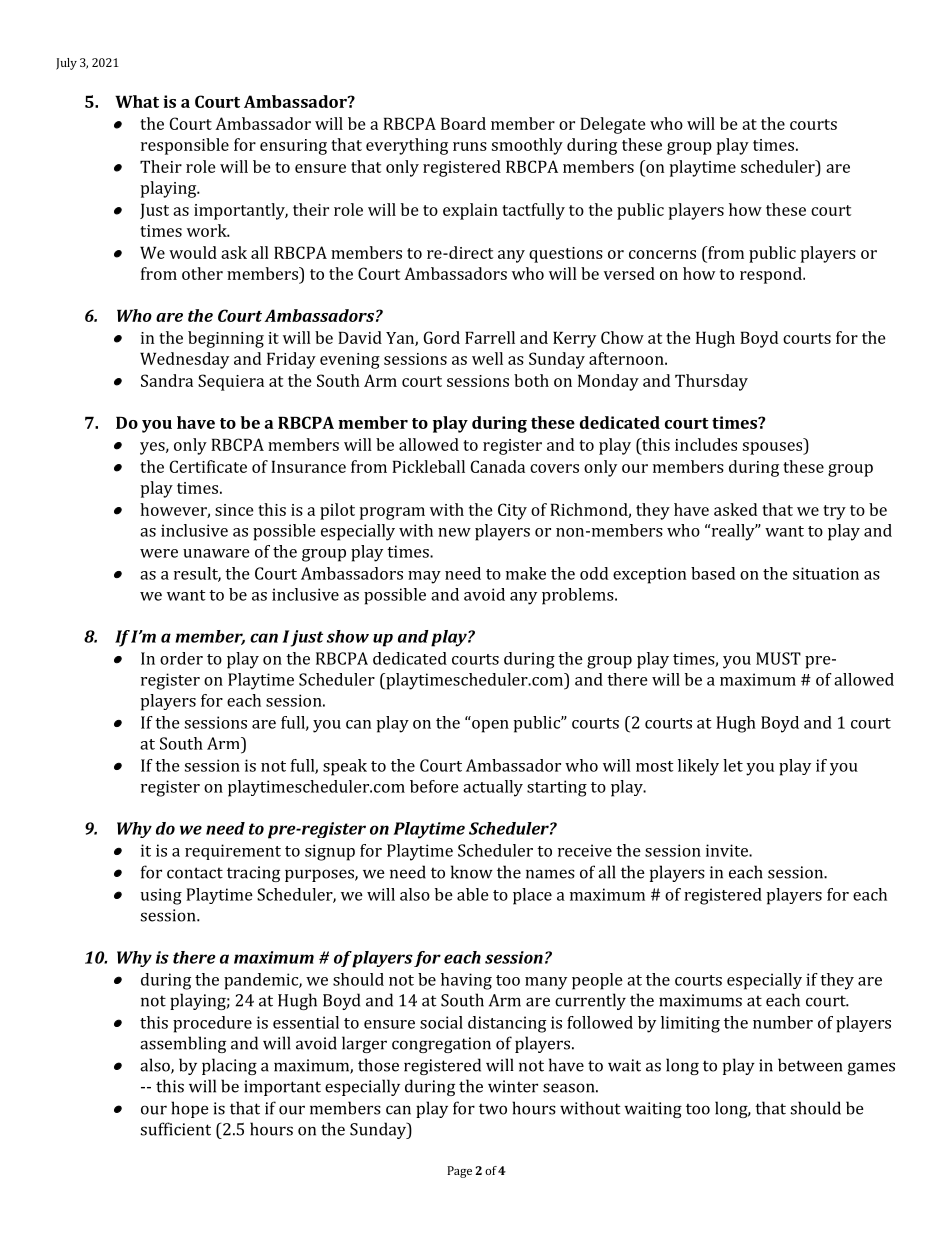  Describe the element at coordinates (176, 1129) in the page. I see `sufficient` at that location.
